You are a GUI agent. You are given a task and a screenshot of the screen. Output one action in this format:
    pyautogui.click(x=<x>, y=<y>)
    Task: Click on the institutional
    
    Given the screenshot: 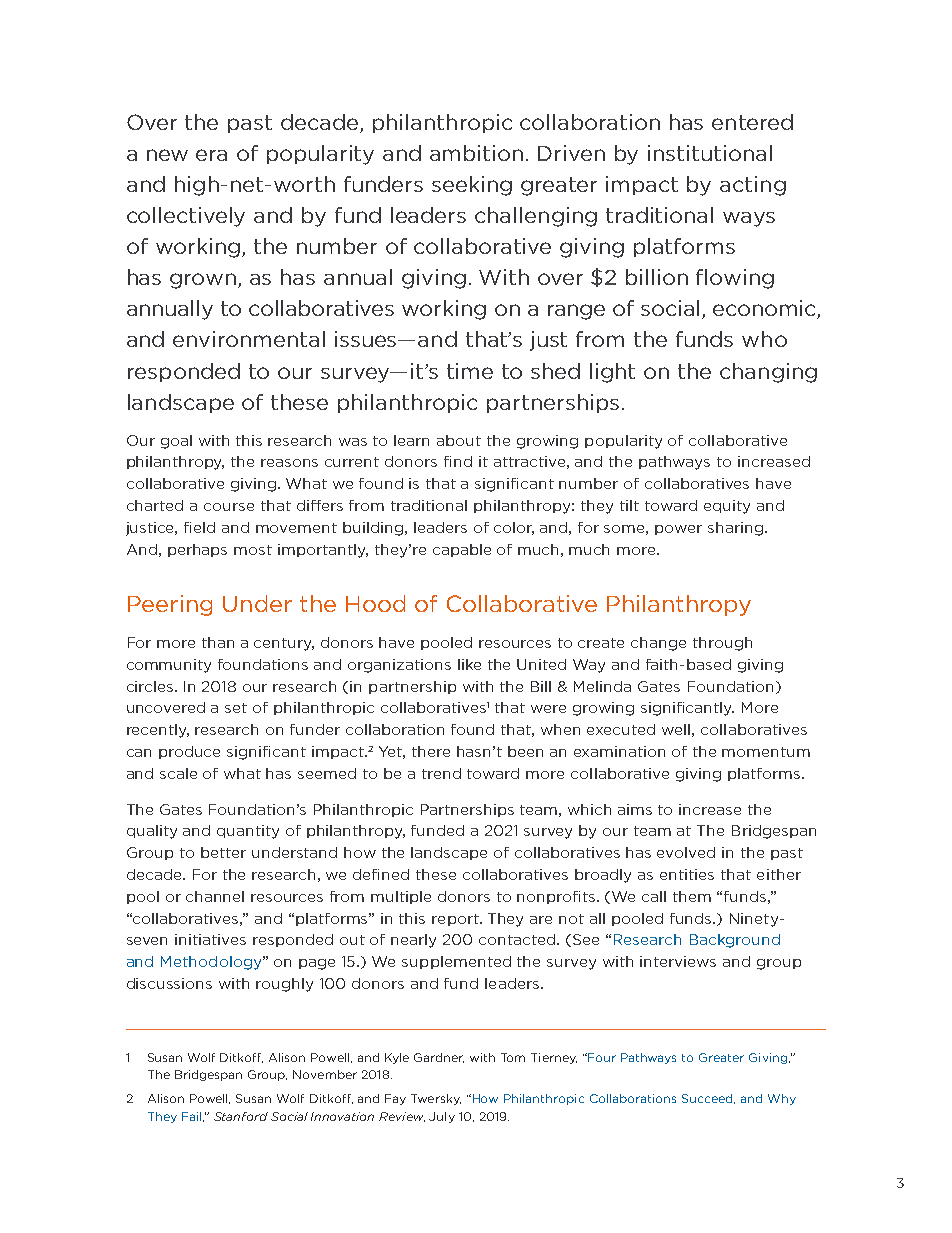 What is the action you would take?
    pyautogui.click(x=710, y=153)
